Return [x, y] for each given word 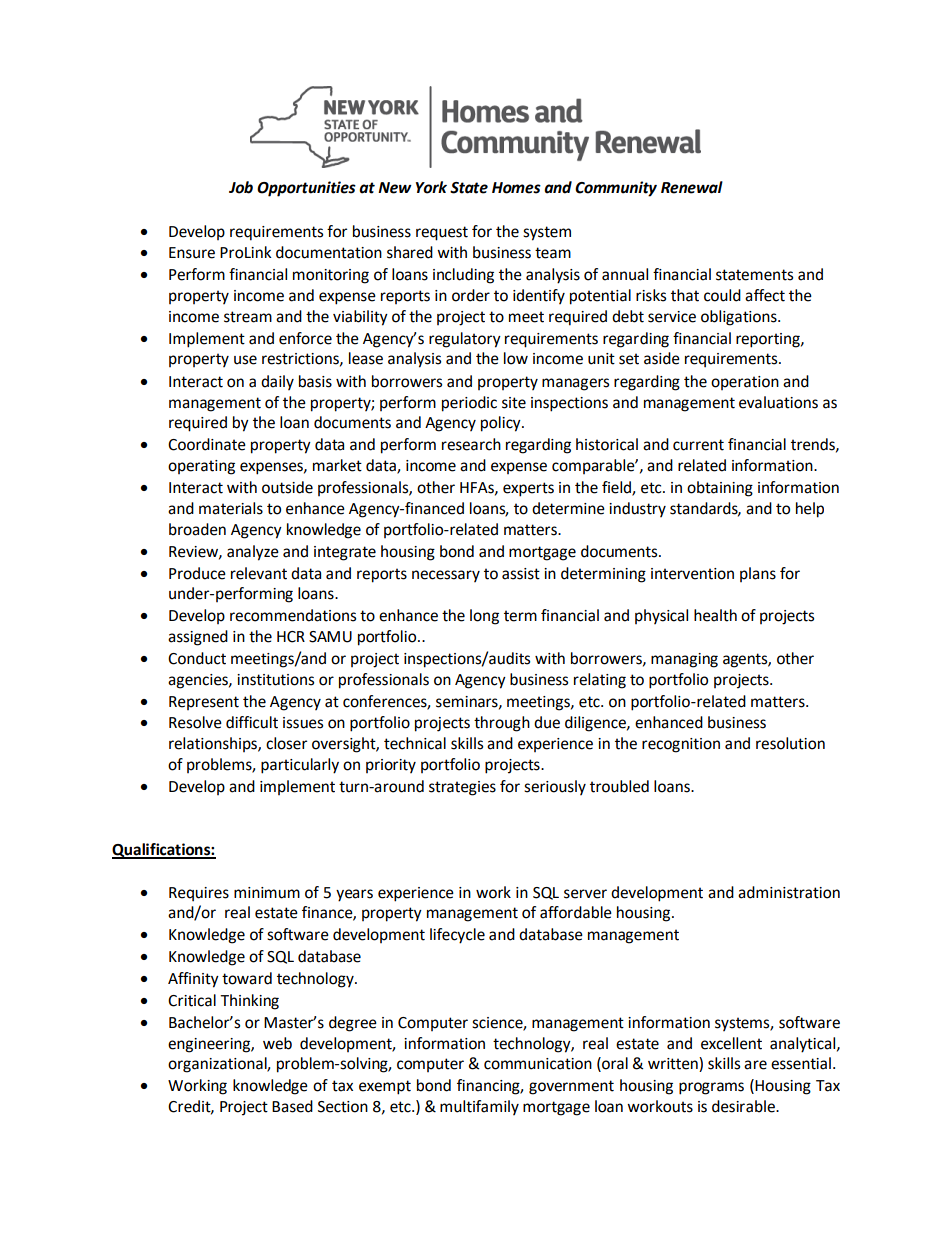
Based [292, 1106]
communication [538, 1064]
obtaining [720, 489]
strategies [462, 788]
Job [241, 187]
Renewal [692, 187]
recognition [681, 745]
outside [287, 487]
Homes [516, 188]
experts [528, 489]
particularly [300, 766]
